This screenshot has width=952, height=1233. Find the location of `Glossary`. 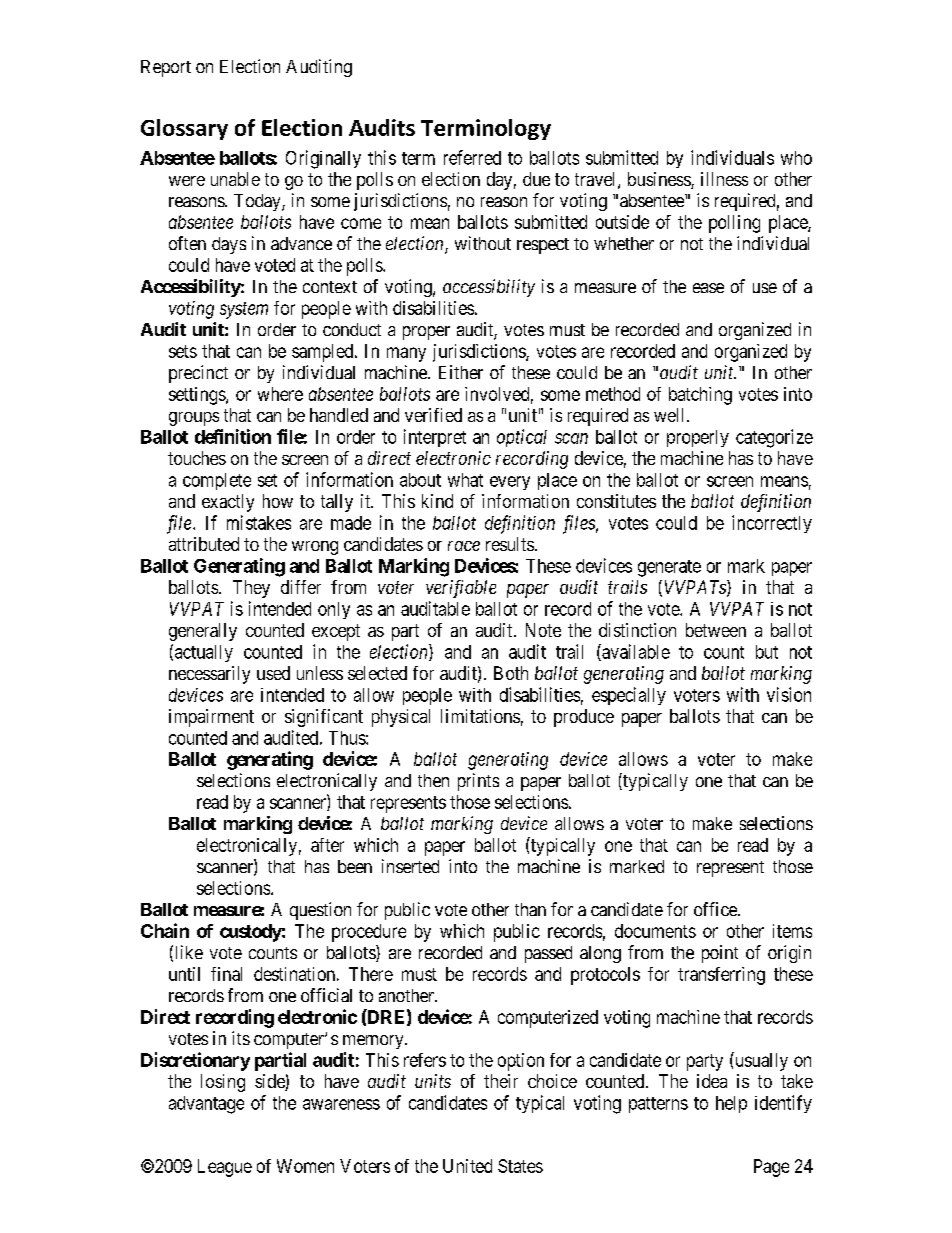

Glossary is located at coordinates (184, 129).
